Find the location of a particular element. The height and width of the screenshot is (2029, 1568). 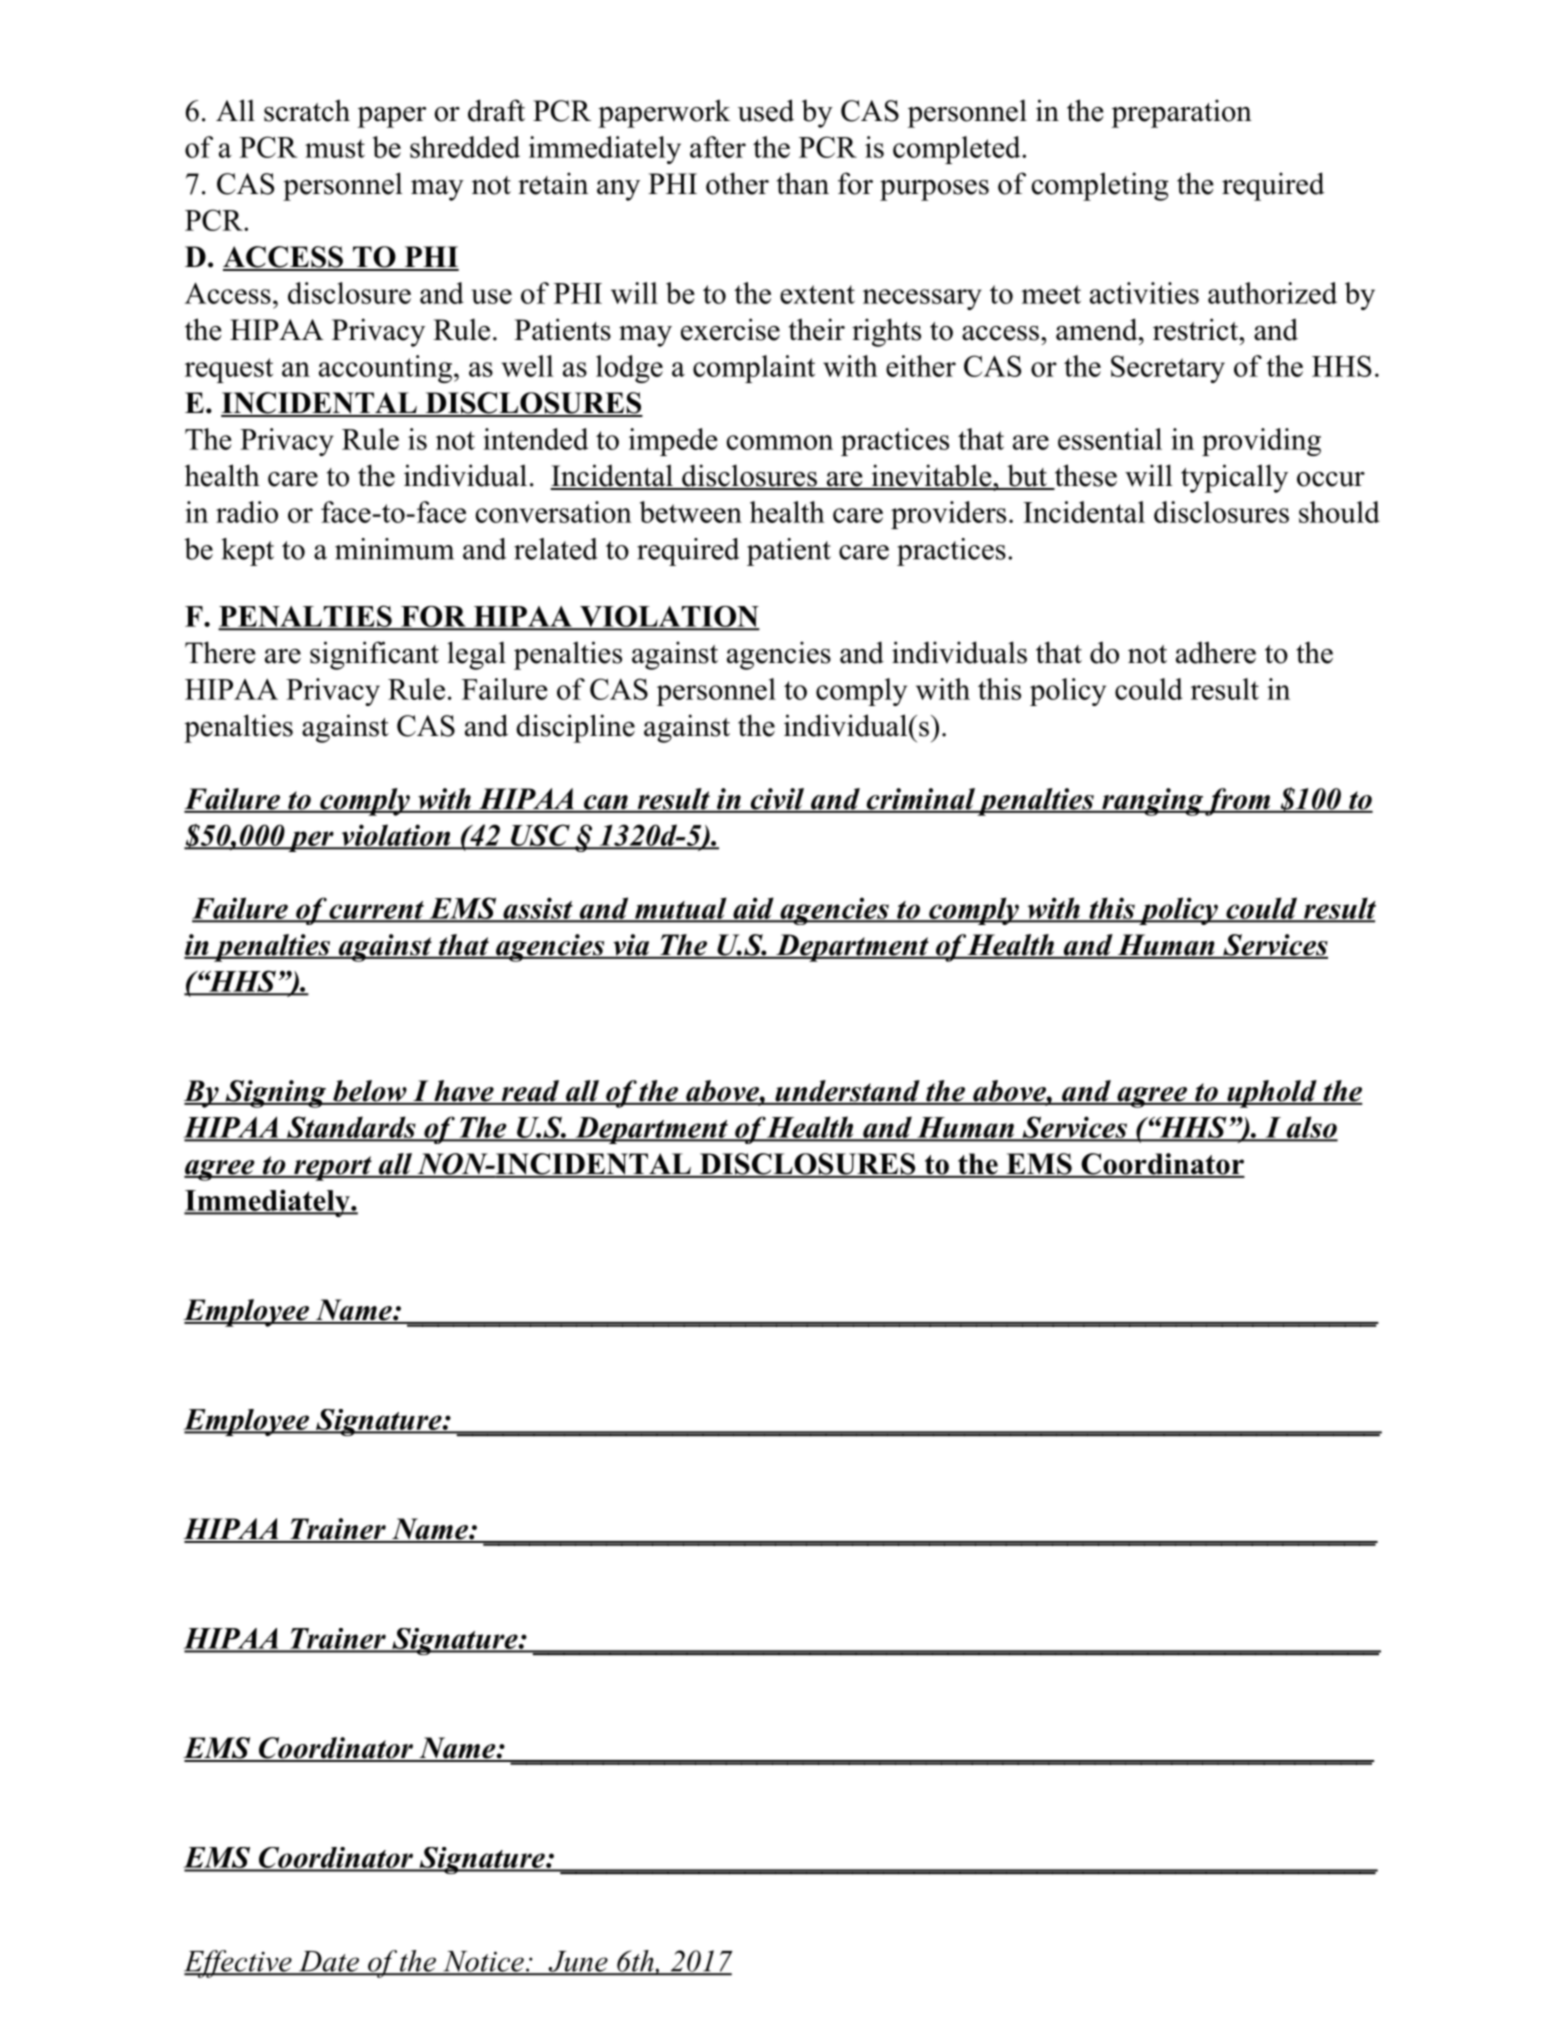

must is located at coordinates (335, 148).
